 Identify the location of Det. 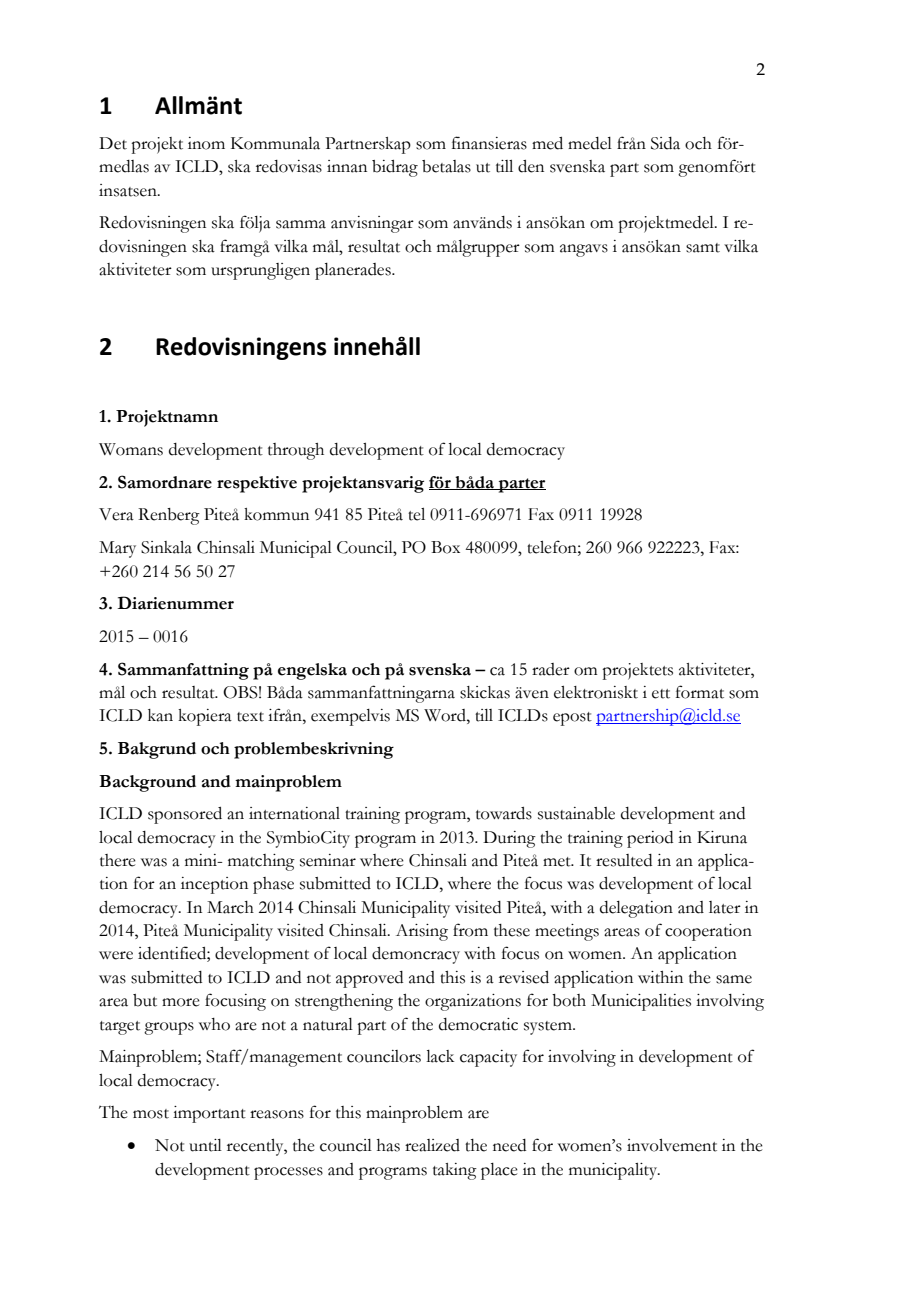
(113, 143).
